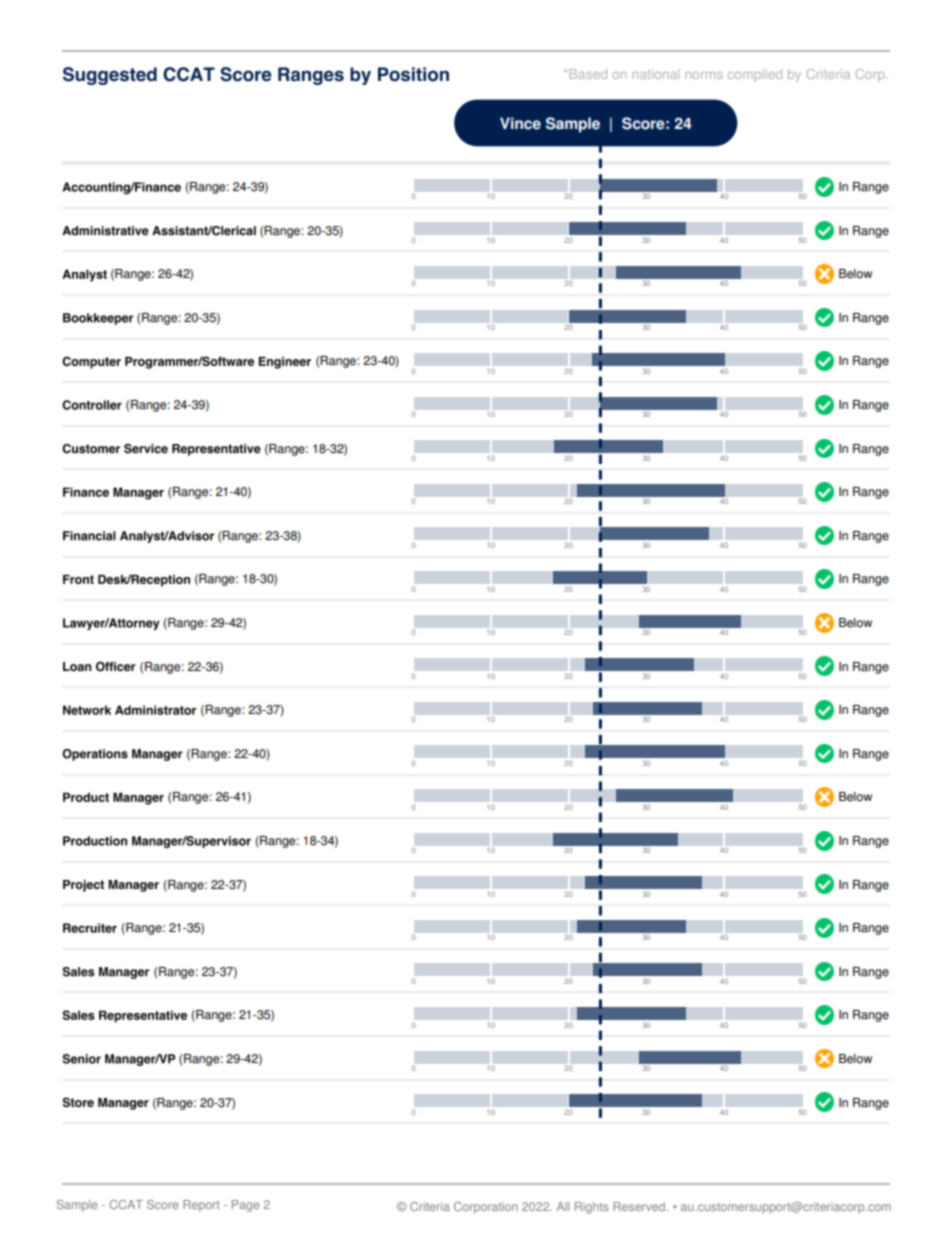 This page has height=1233, width=952. I want to click on Based, so click(588, 74).
